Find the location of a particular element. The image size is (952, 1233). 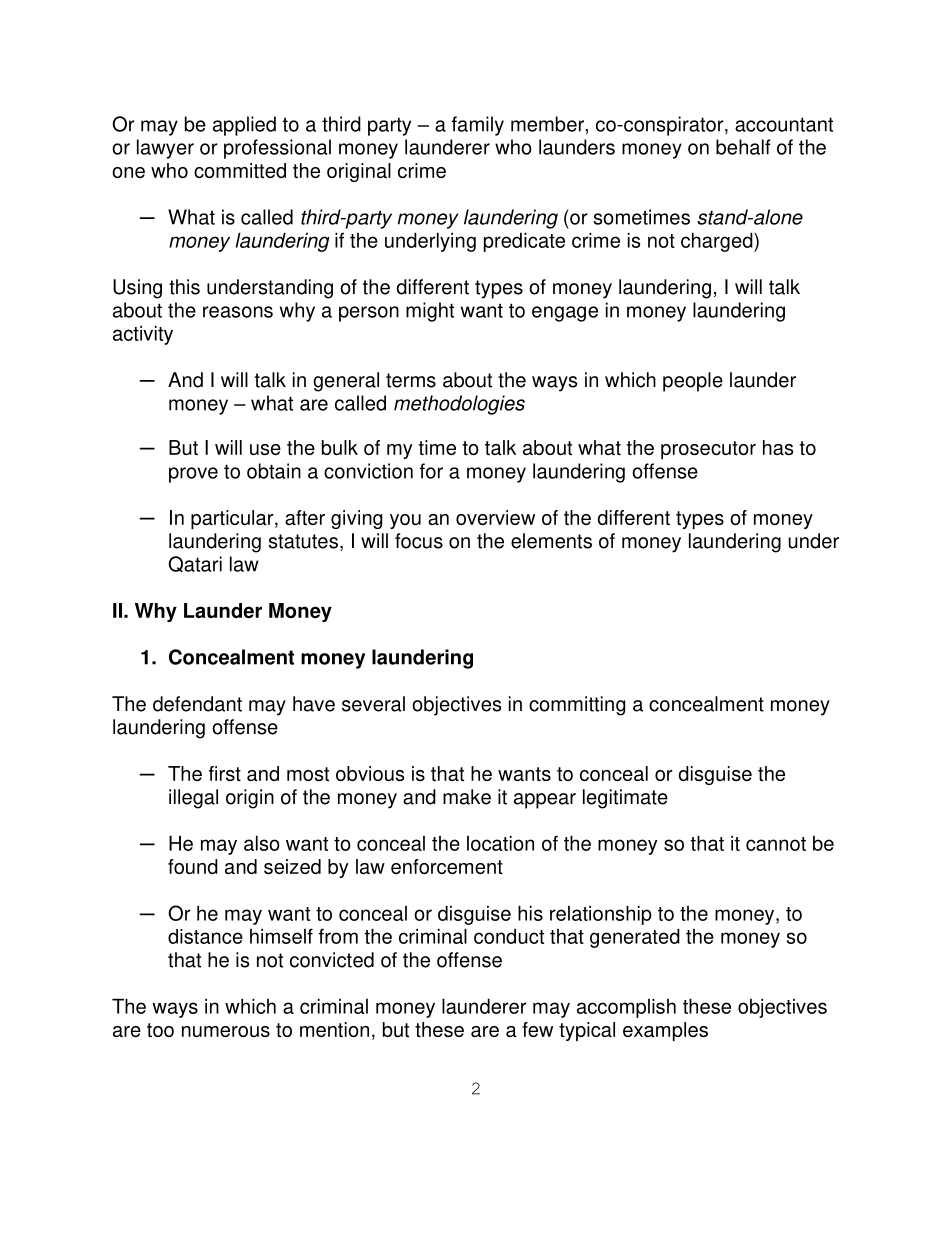

defendant is located at coordinates (197, 704).
